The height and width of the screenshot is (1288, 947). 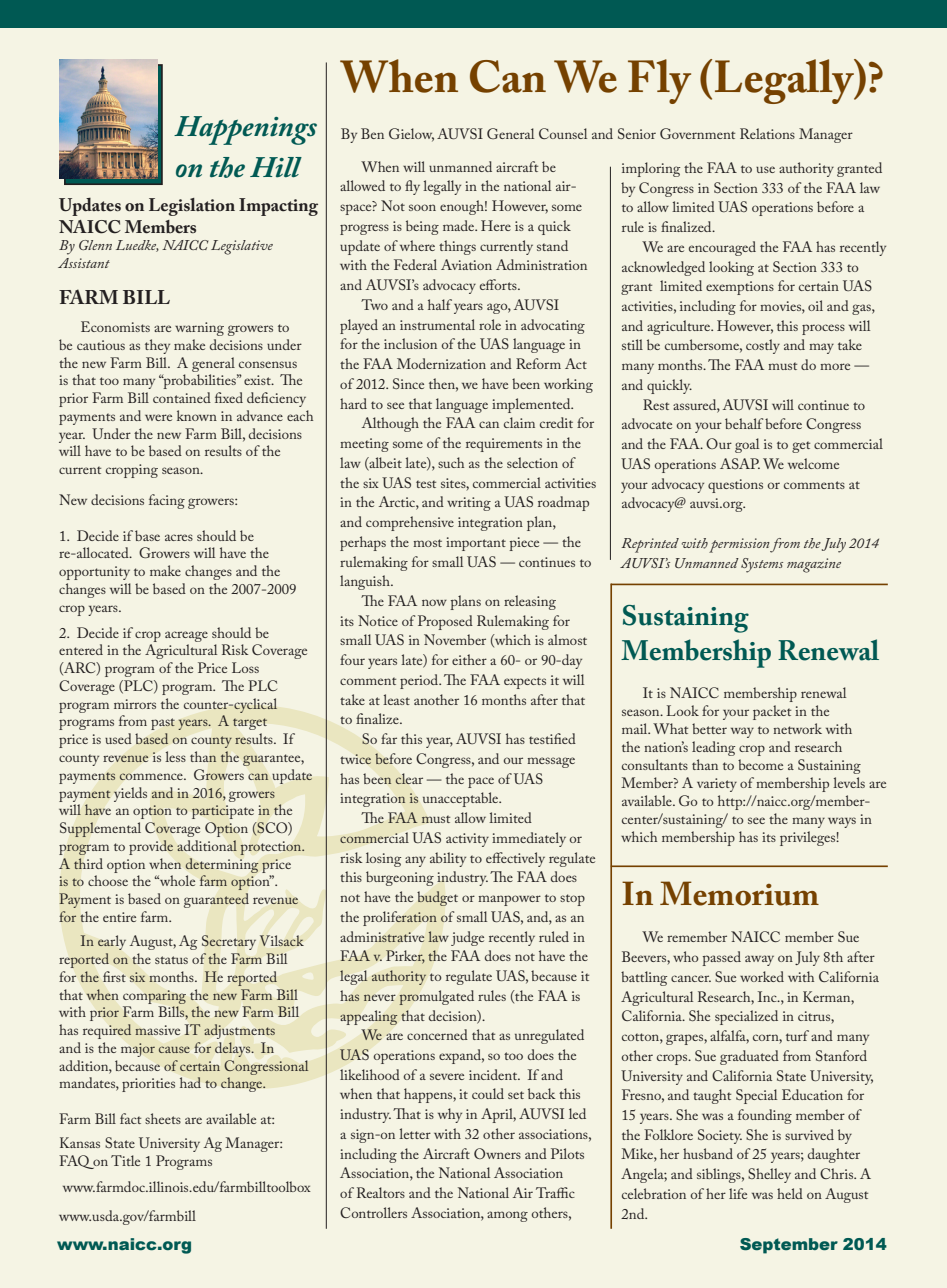 What do you see at coordinates (192, 207) in the screenshot?
I see `Legislation` at bounding box center [192, 207].
